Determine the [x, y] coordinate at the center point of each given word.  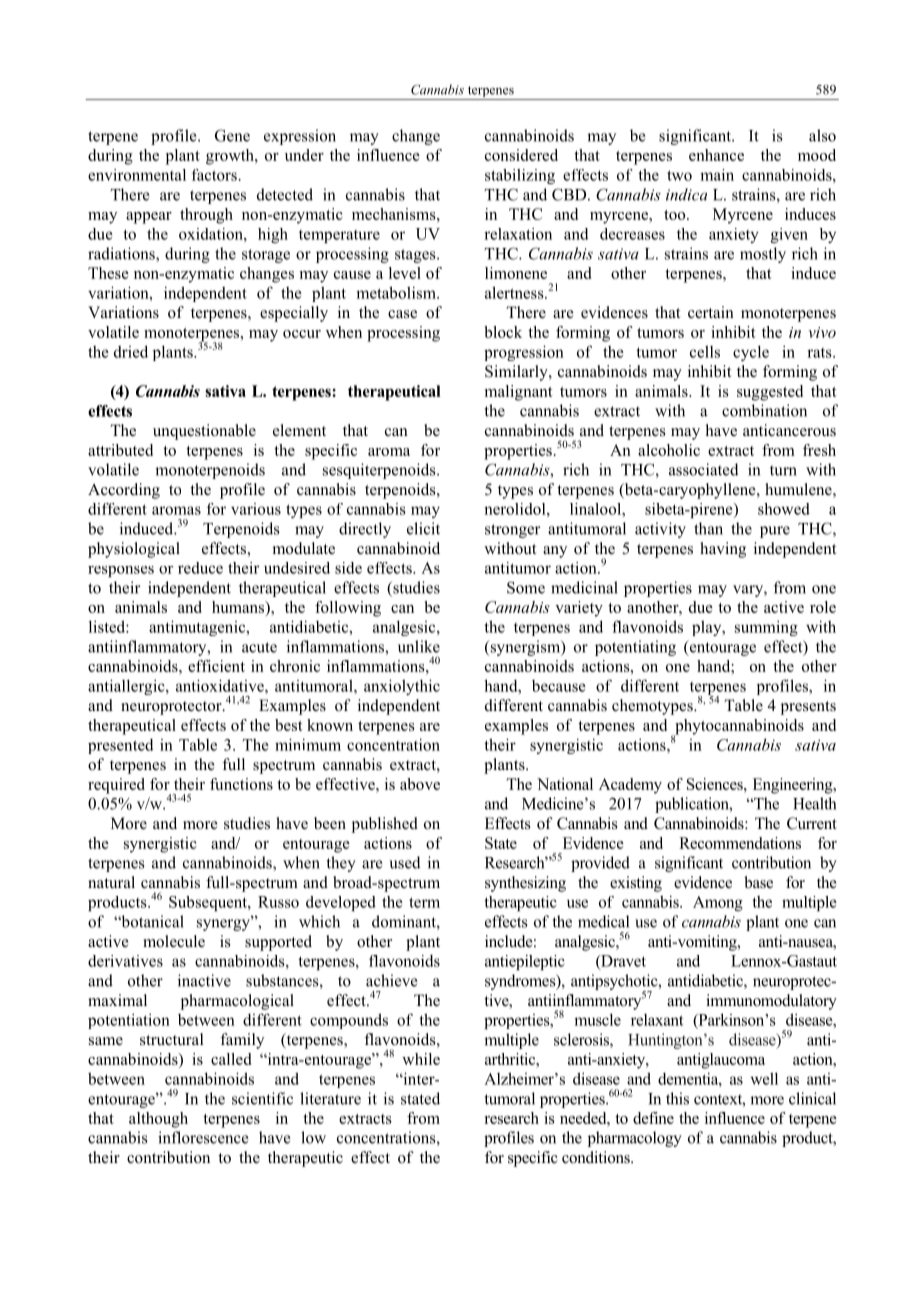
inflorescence [203, 1137]
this [677, 1098]
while [421, 1059]
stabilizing [520, 176]
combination [764, 410]
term [424, 902]
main [717, 175]
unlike [419, 646]
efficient [216, 666]
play [708, 628]
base [758, 882]
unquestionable [204, 432]
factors [214, 175]
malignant [519, 393]
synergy [224, 924]
